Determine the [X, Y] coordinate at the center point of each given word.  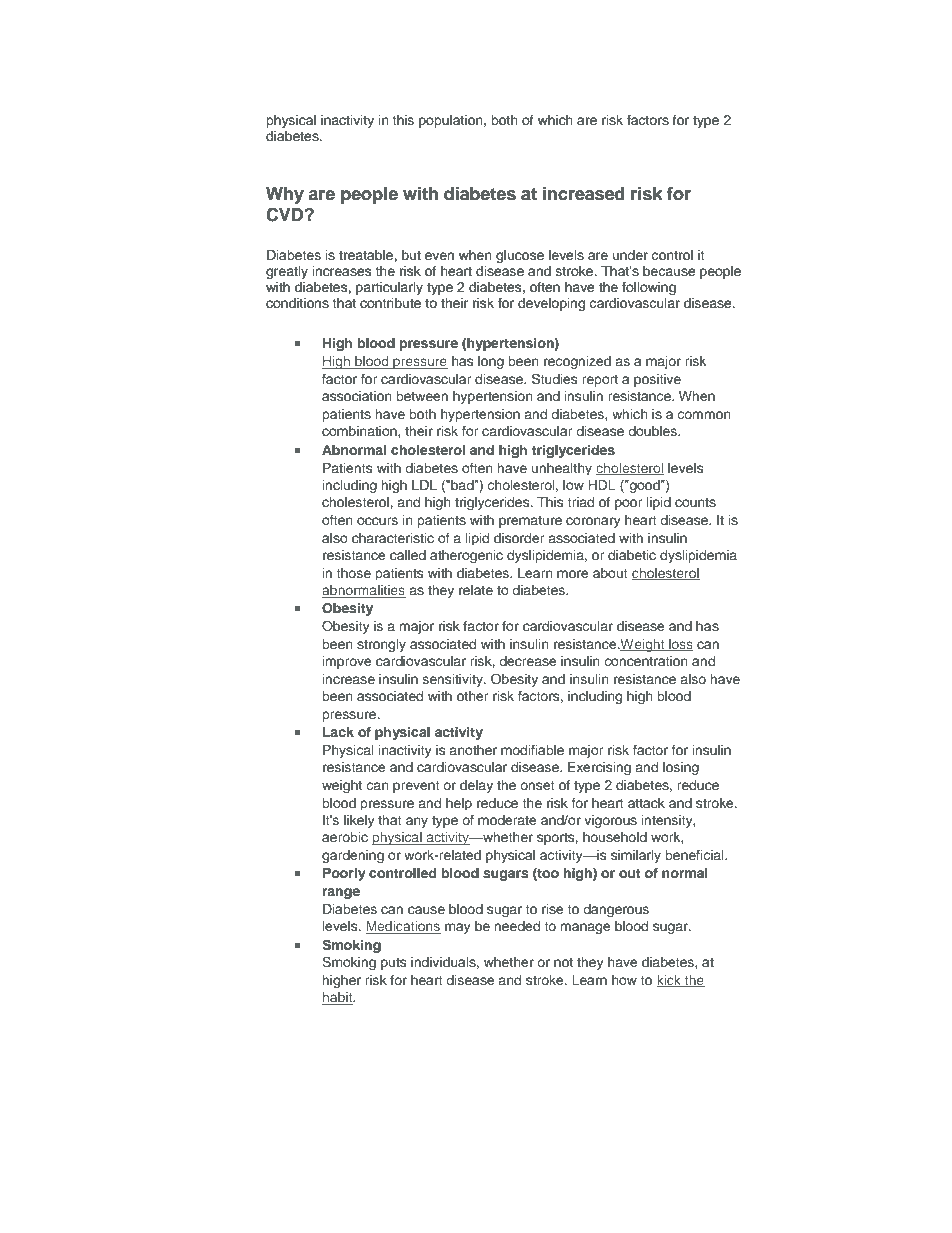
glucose [520, 256]
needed [517, 926]
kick [670, 981]
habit [338, 998]
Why [285, 195]
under [630, 255]
